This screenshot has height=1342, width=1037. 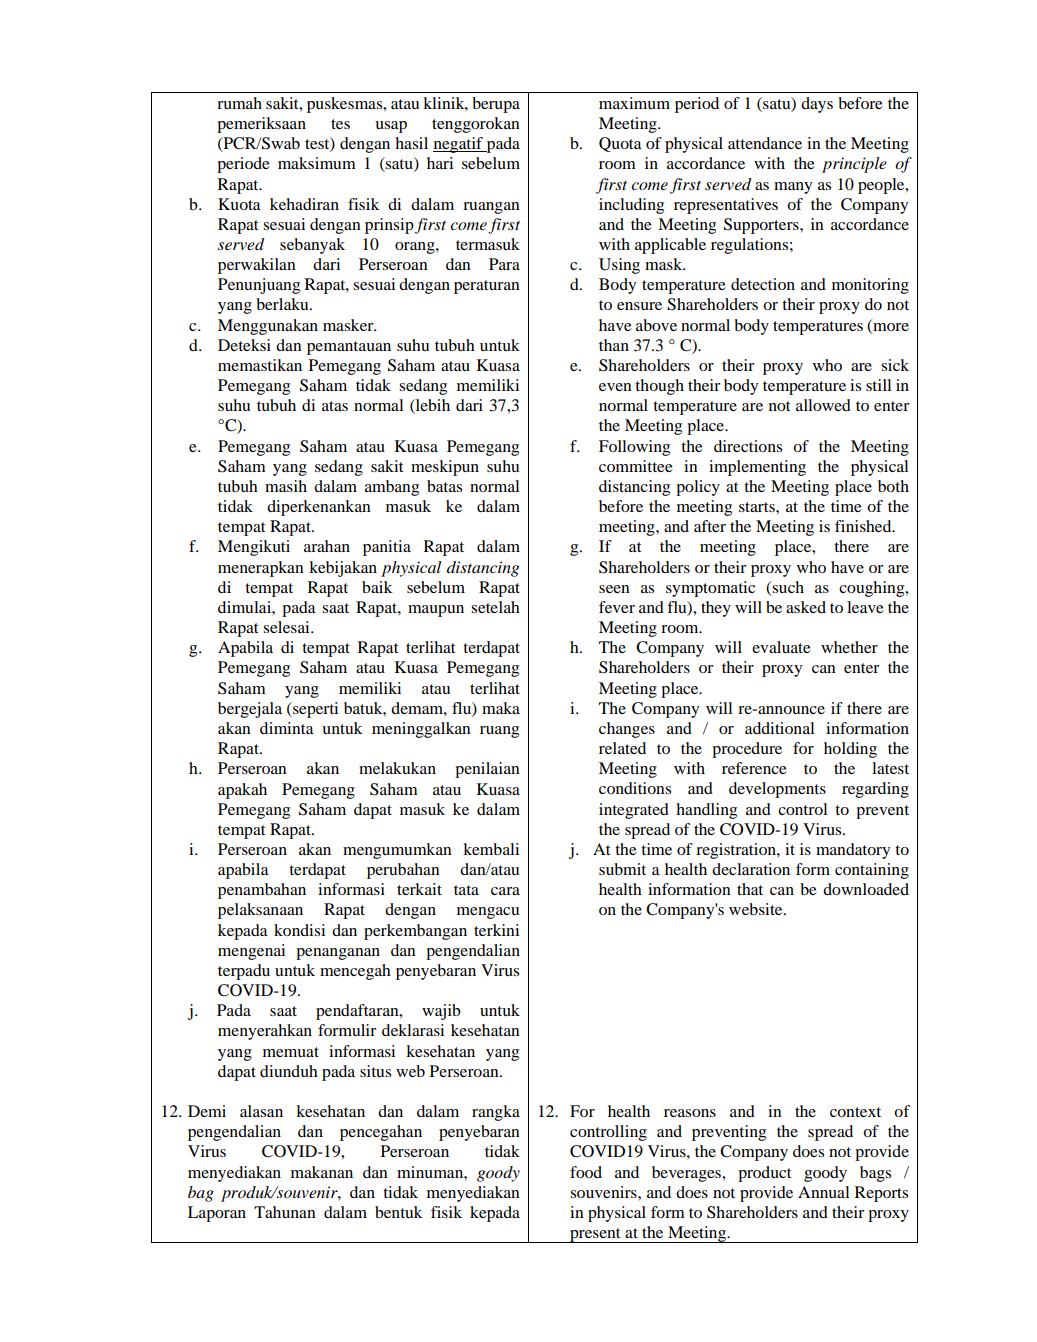 I want to click on integrated, so click(x=634, y=811).
